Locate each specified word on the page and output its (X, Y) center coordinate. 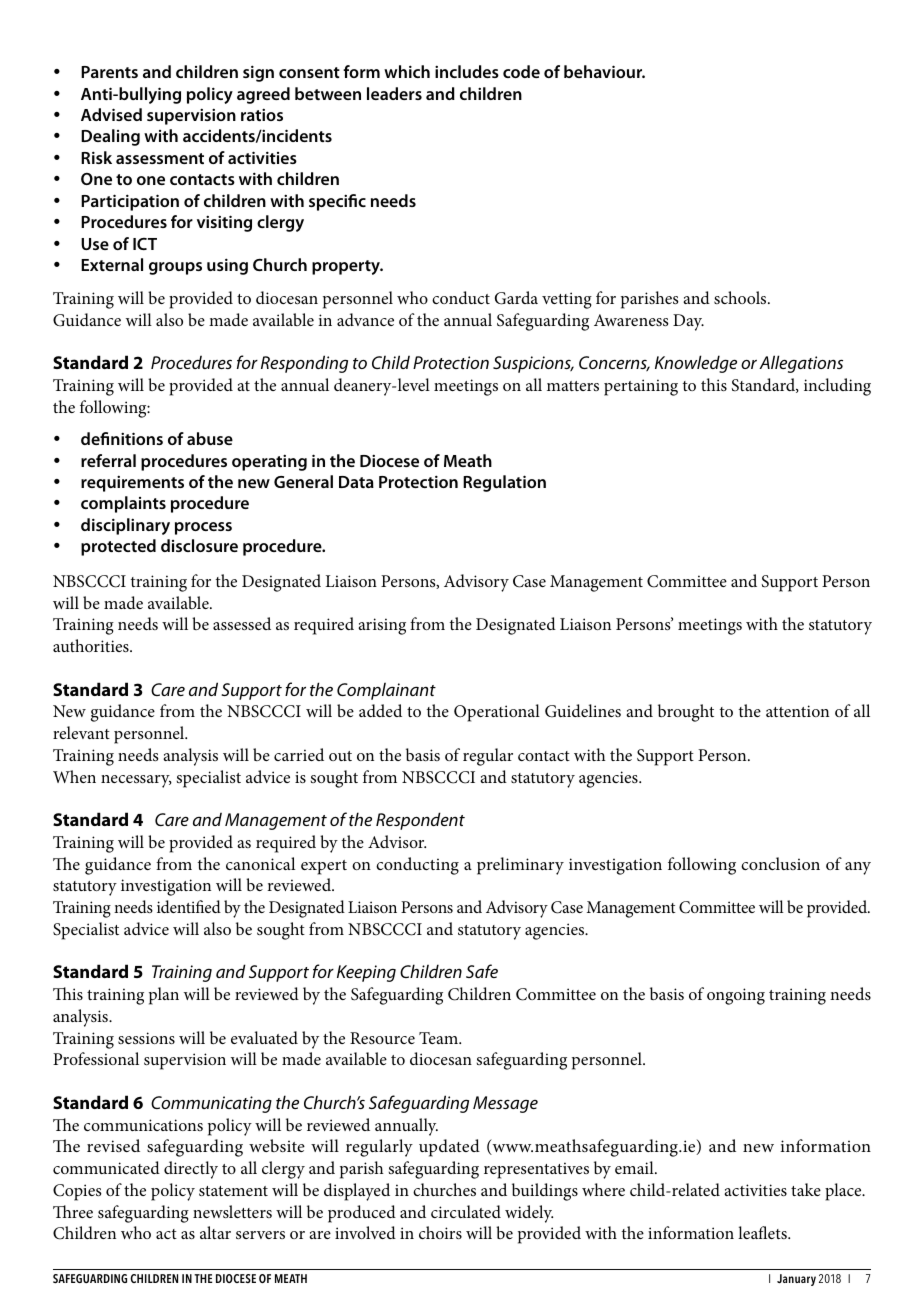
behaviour (604, 71)
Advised (111, 114)
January (796, 1280)
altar (215, 1232)
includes (467, 71)
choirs (440, 1232)
